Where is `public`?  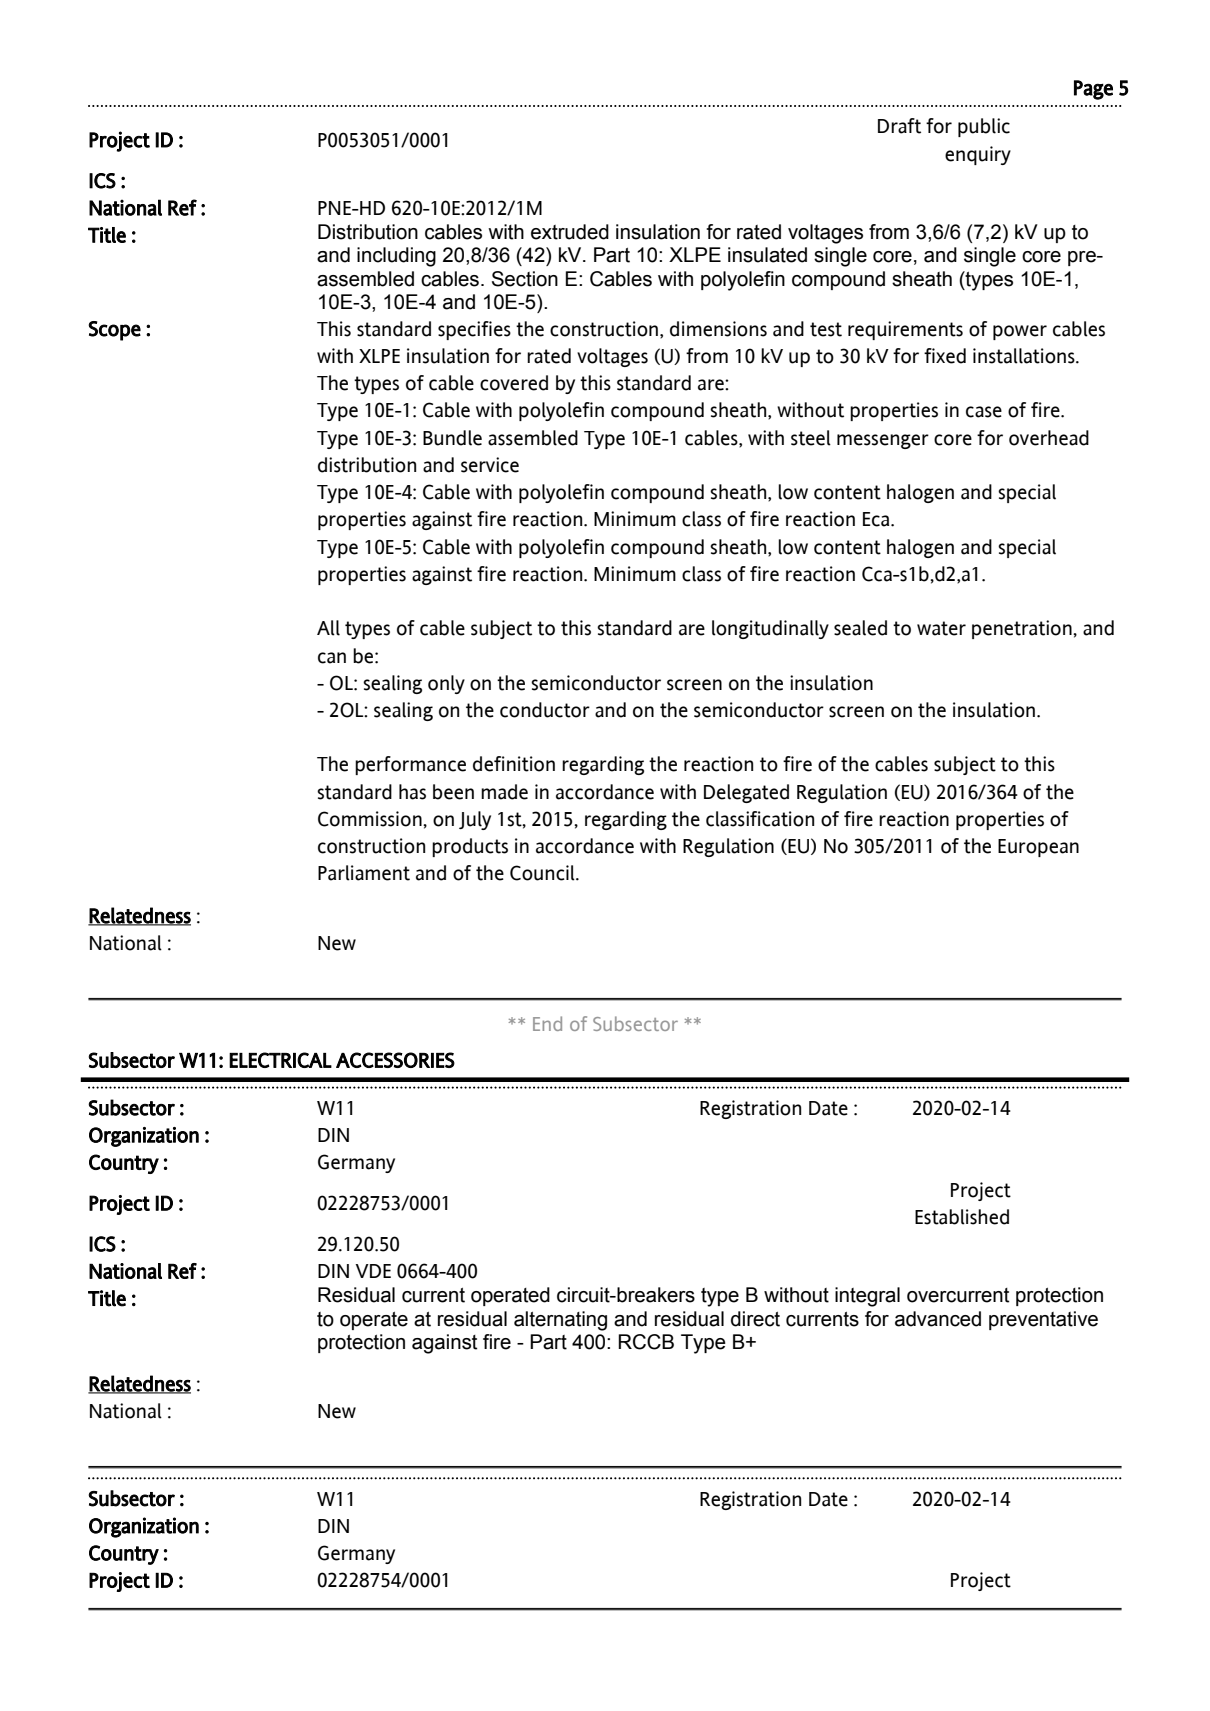 public is located at coordinates (984, 127).
